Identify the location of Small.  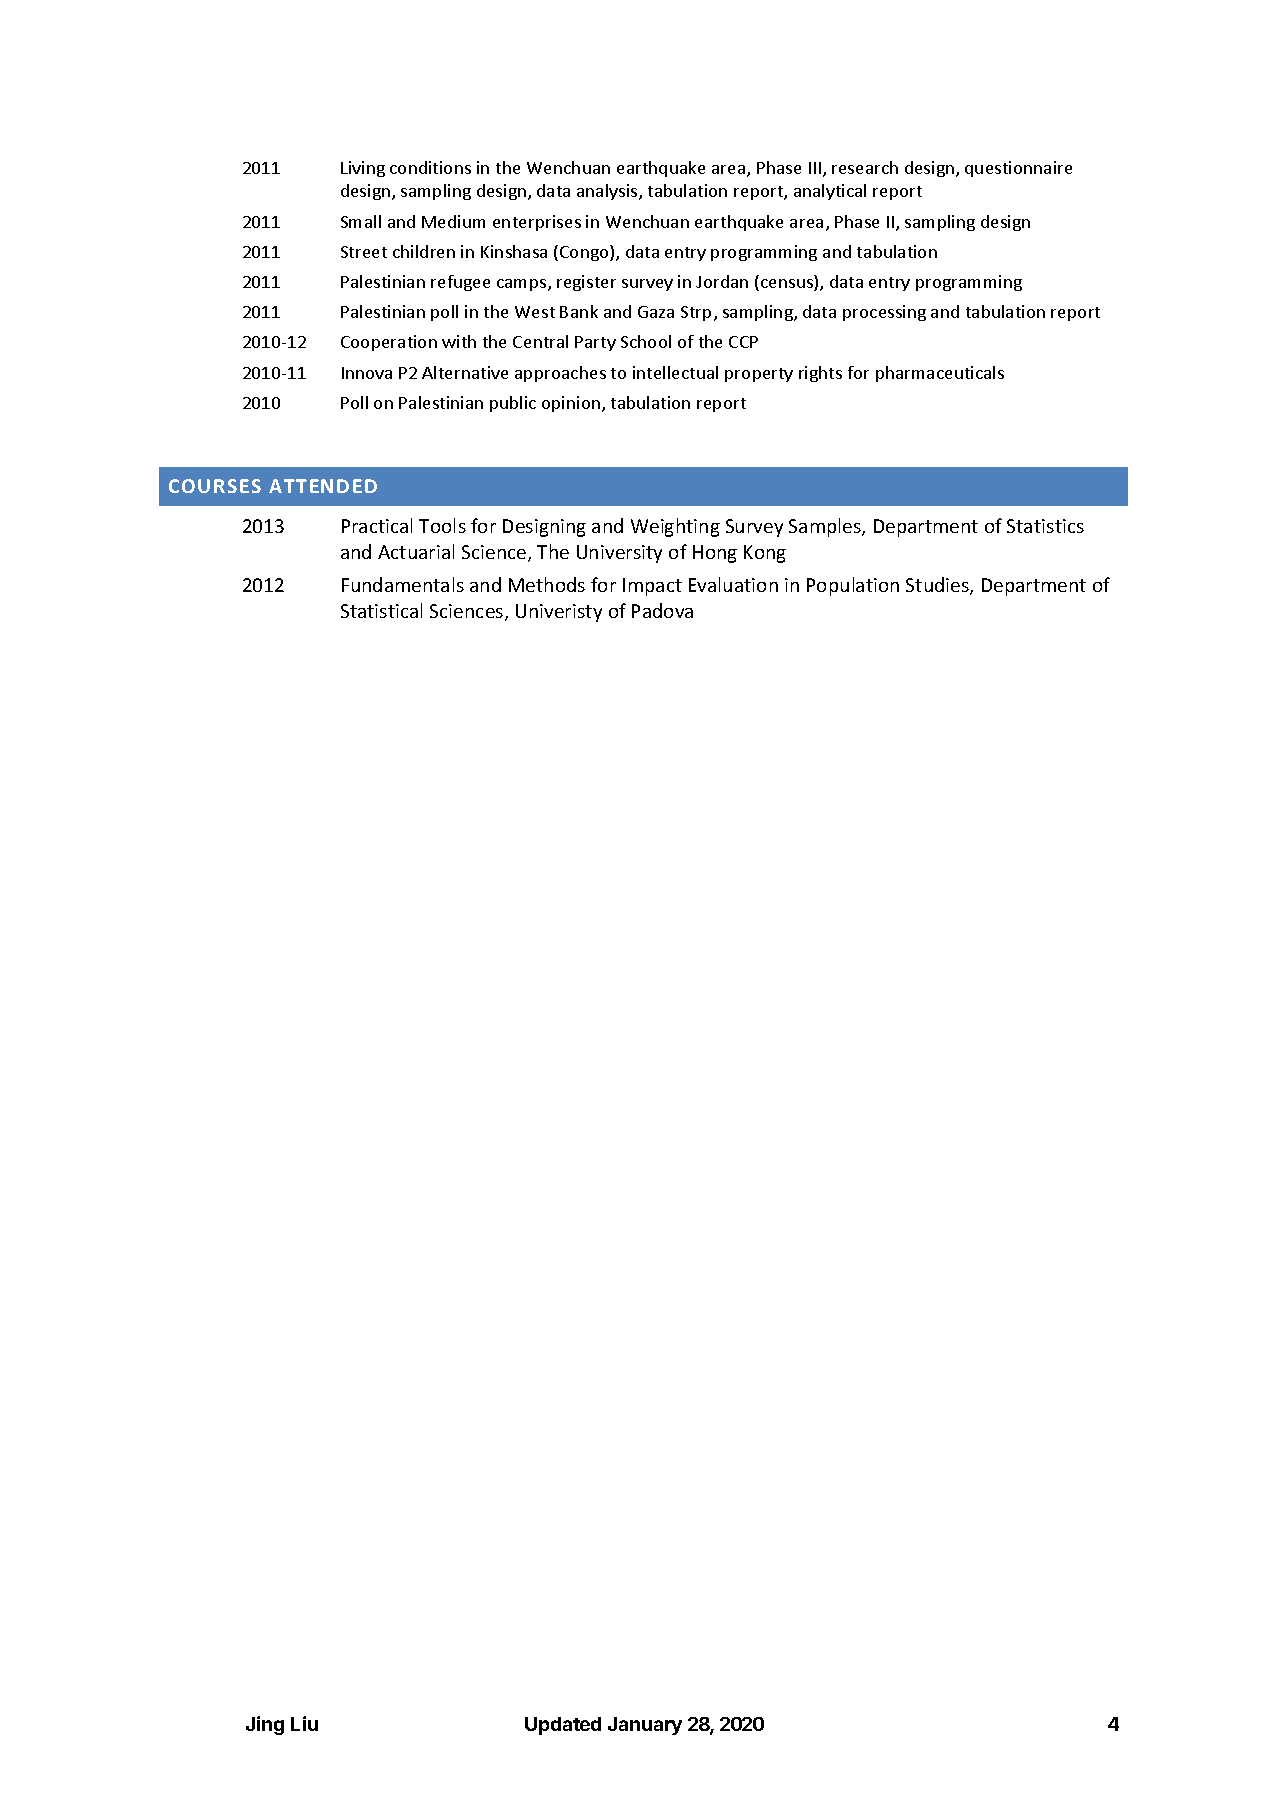
(361, 221).
